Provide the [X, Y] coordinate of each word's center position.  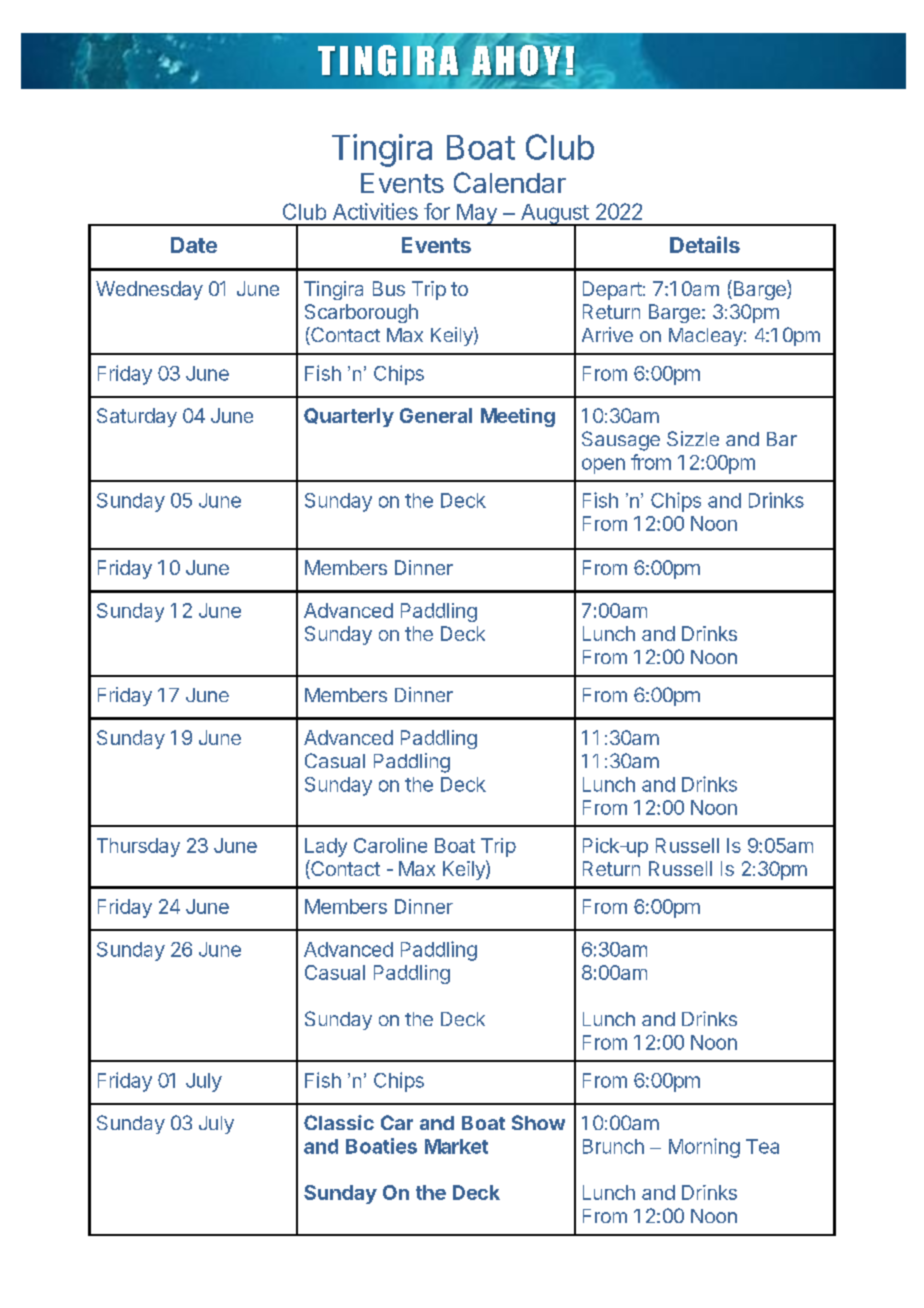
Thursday [138, 847]
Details [705, 244]
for [437, 211]
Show [538, 1122]
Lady [326, 847]
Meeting [518, 417]
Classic [339, 1122]
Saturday [137, 417]
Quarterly [349, 417]
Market [456, 1146]
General [436, 415]
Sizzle [693, 438]
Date [194, 245]
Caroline [390, 845]
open [603, 466]
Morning [704, 1148]
